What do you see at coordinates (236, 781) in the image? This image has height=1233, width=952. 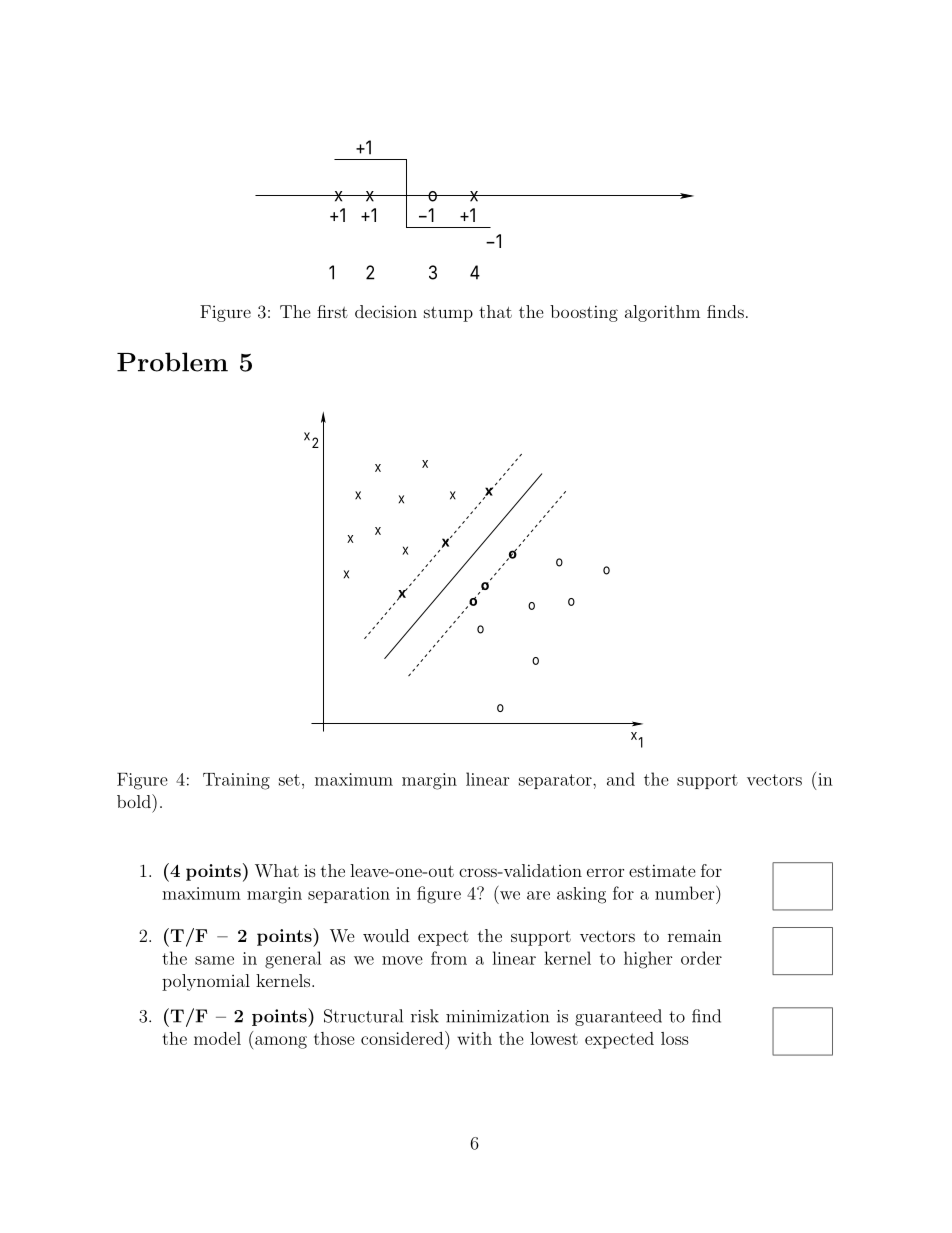 I see `Training` at bounding box center [236, 781].
